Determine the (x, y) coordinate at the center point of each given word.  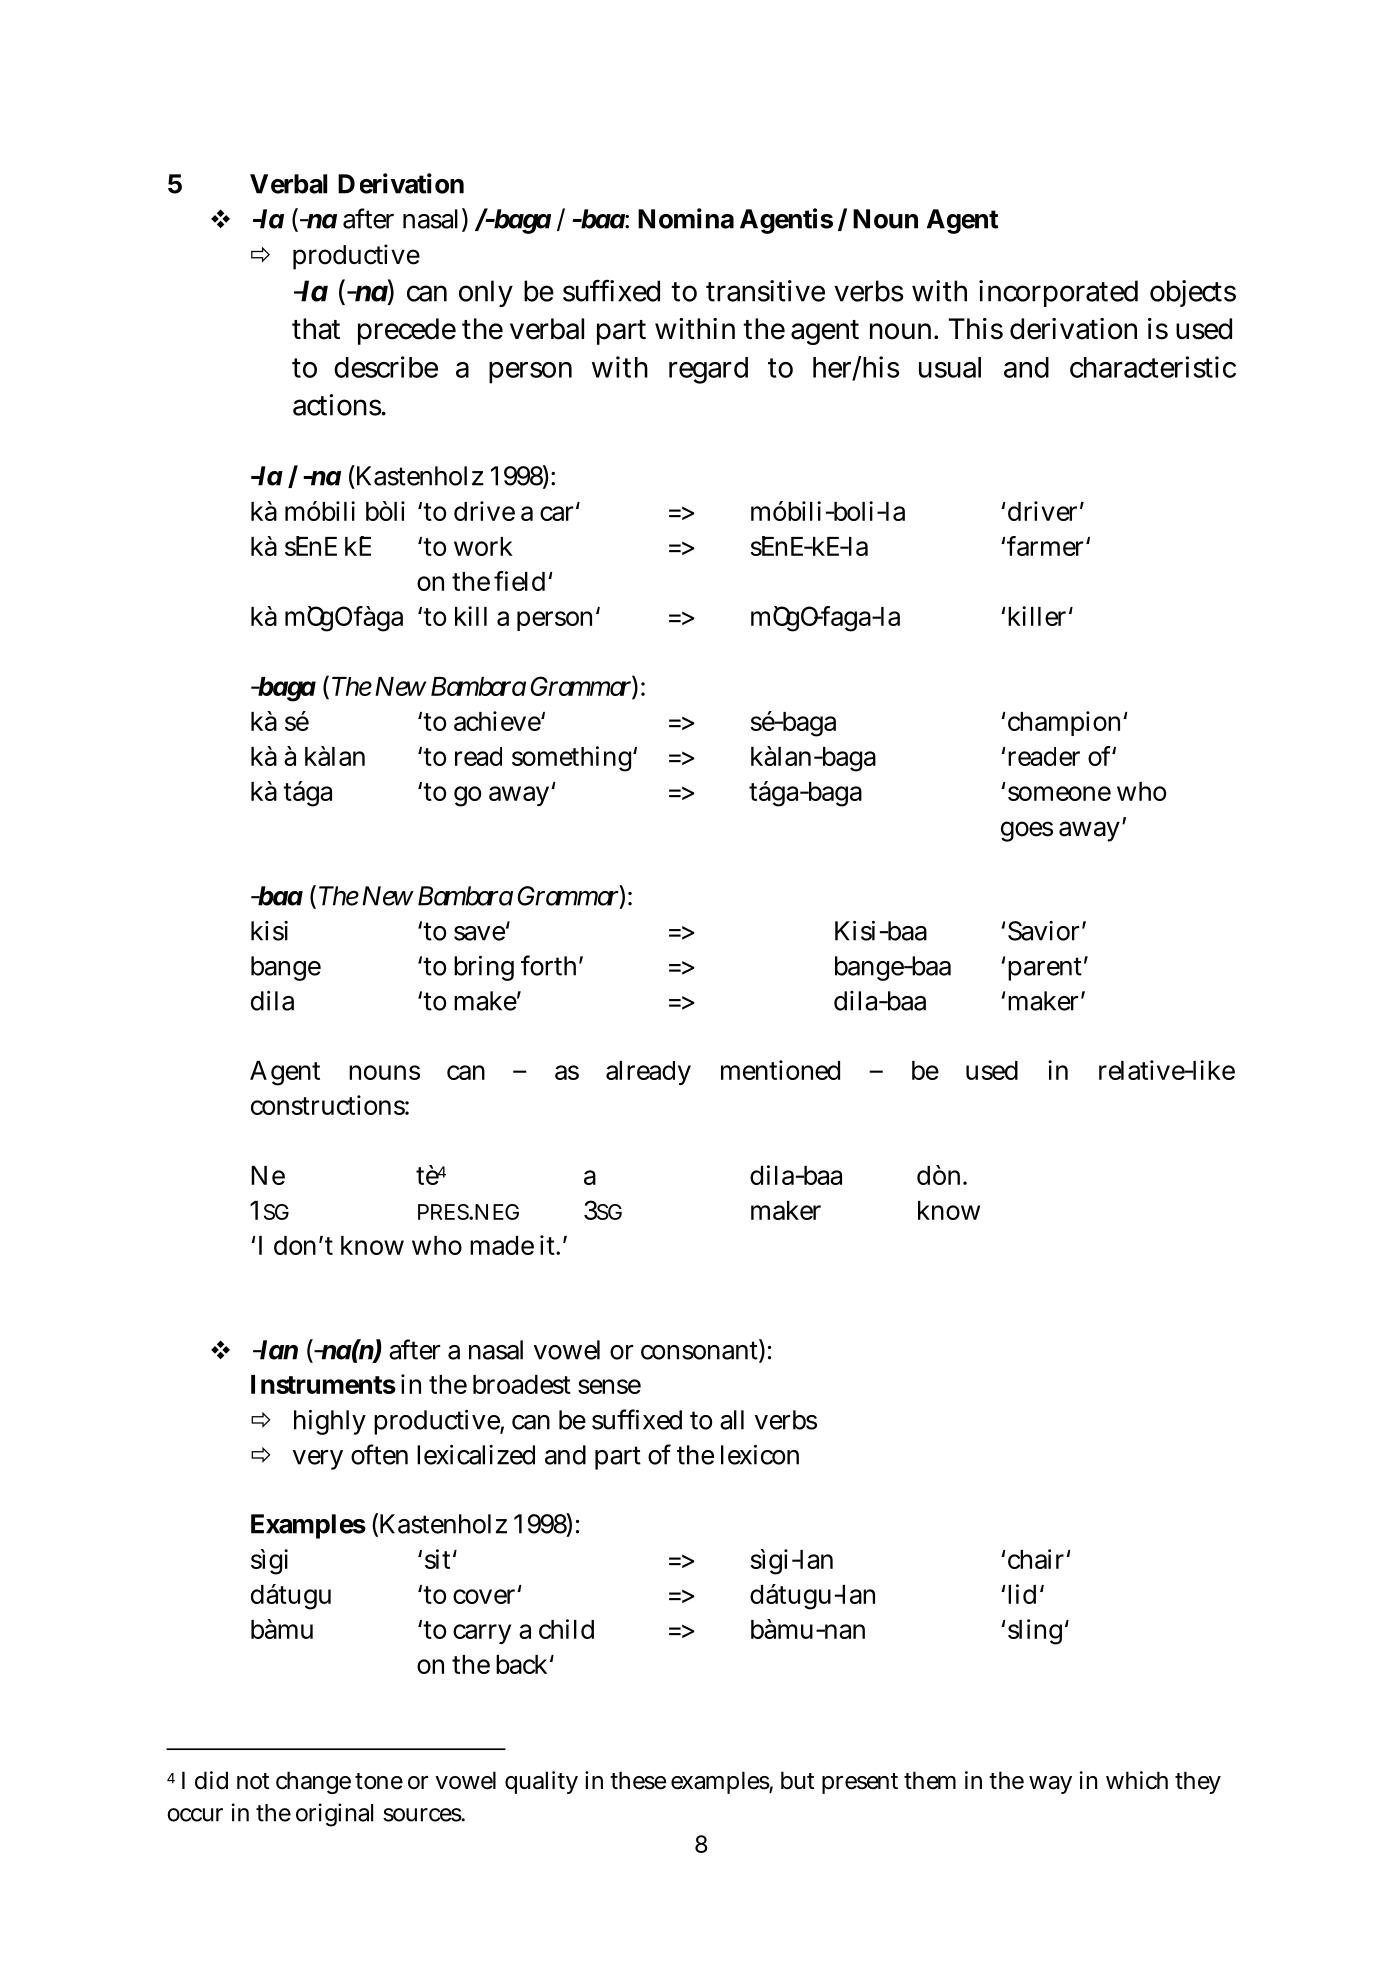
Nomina (686, 218)
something (571, 759)
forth (548, 965)
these (638, 1780)
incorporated (1058, 293)
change (313, 1782)
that (316, 329)
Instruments (323, 1384)
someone (1059, 793)
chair (1037, 1559)
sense (609, 1386)
